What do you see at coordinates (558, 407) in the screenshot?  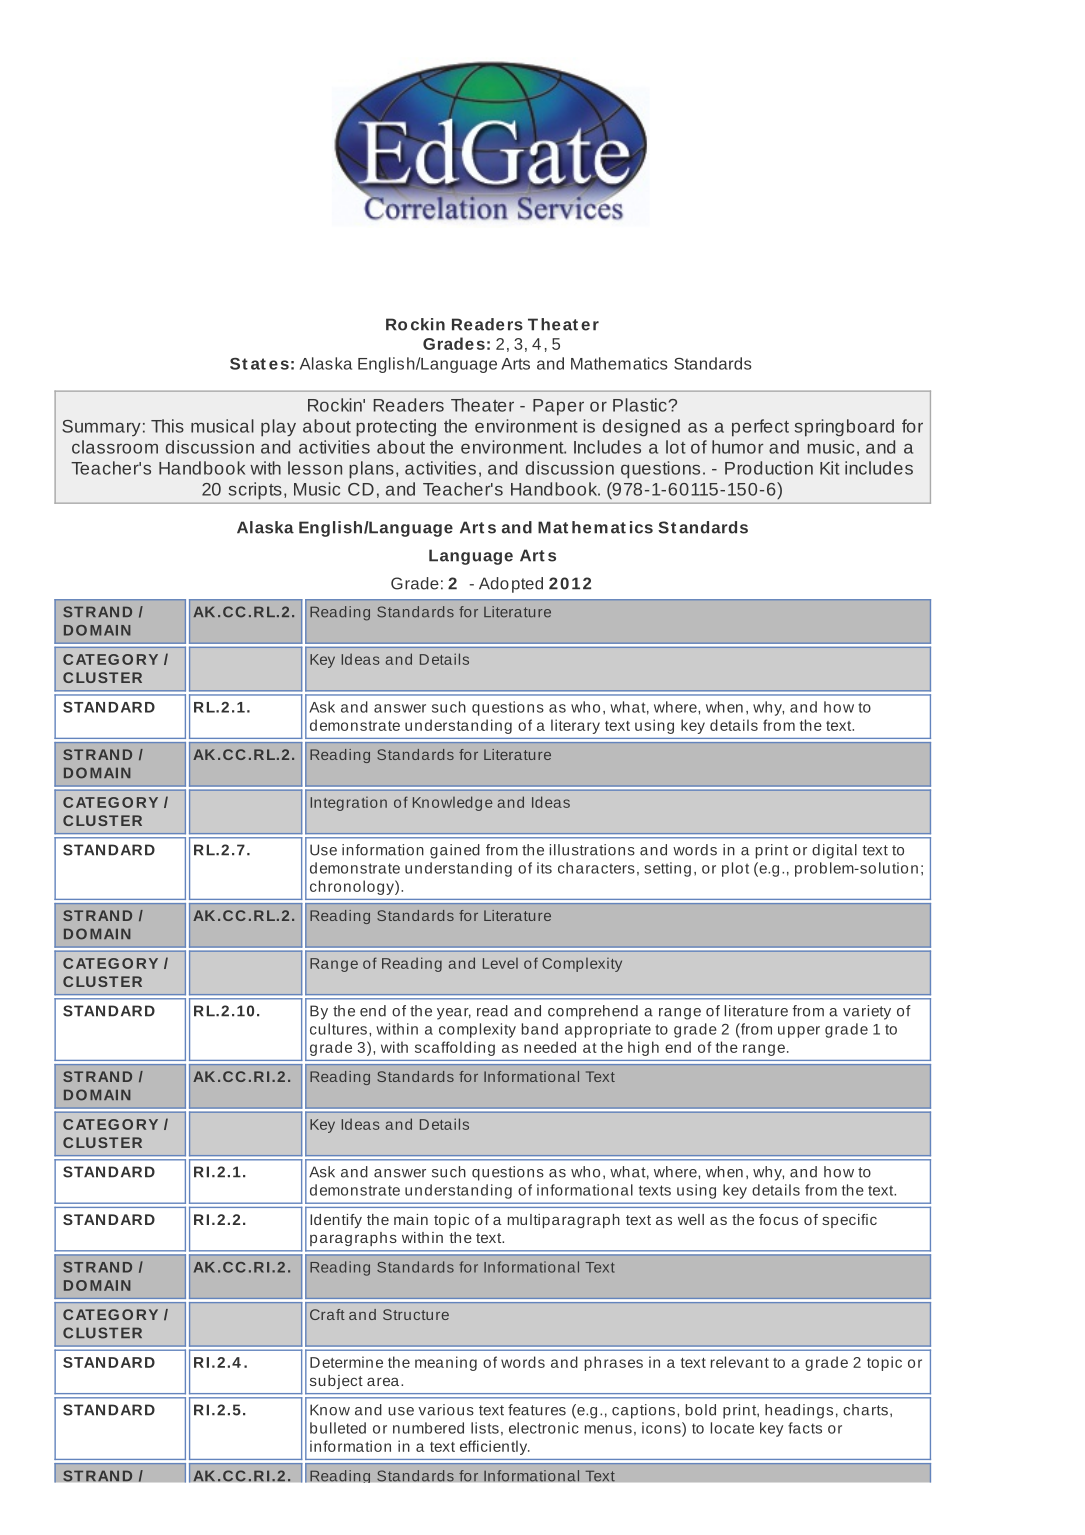 I see `Paper` at bounding box center [558, 407].
